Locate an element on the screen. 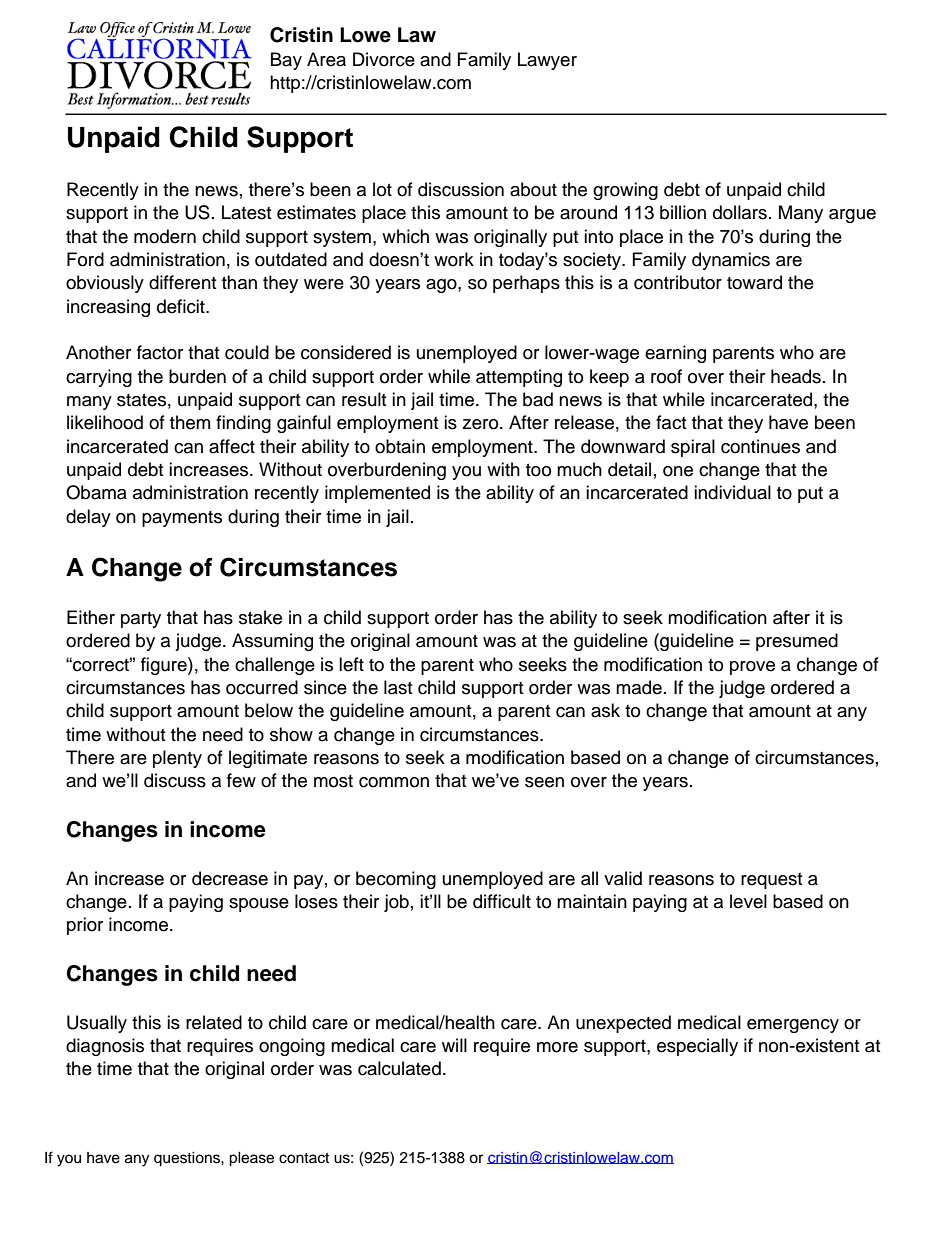 The width and height of the screenshot is (952, 1233). difficult is located at coordinates (502, 901).
